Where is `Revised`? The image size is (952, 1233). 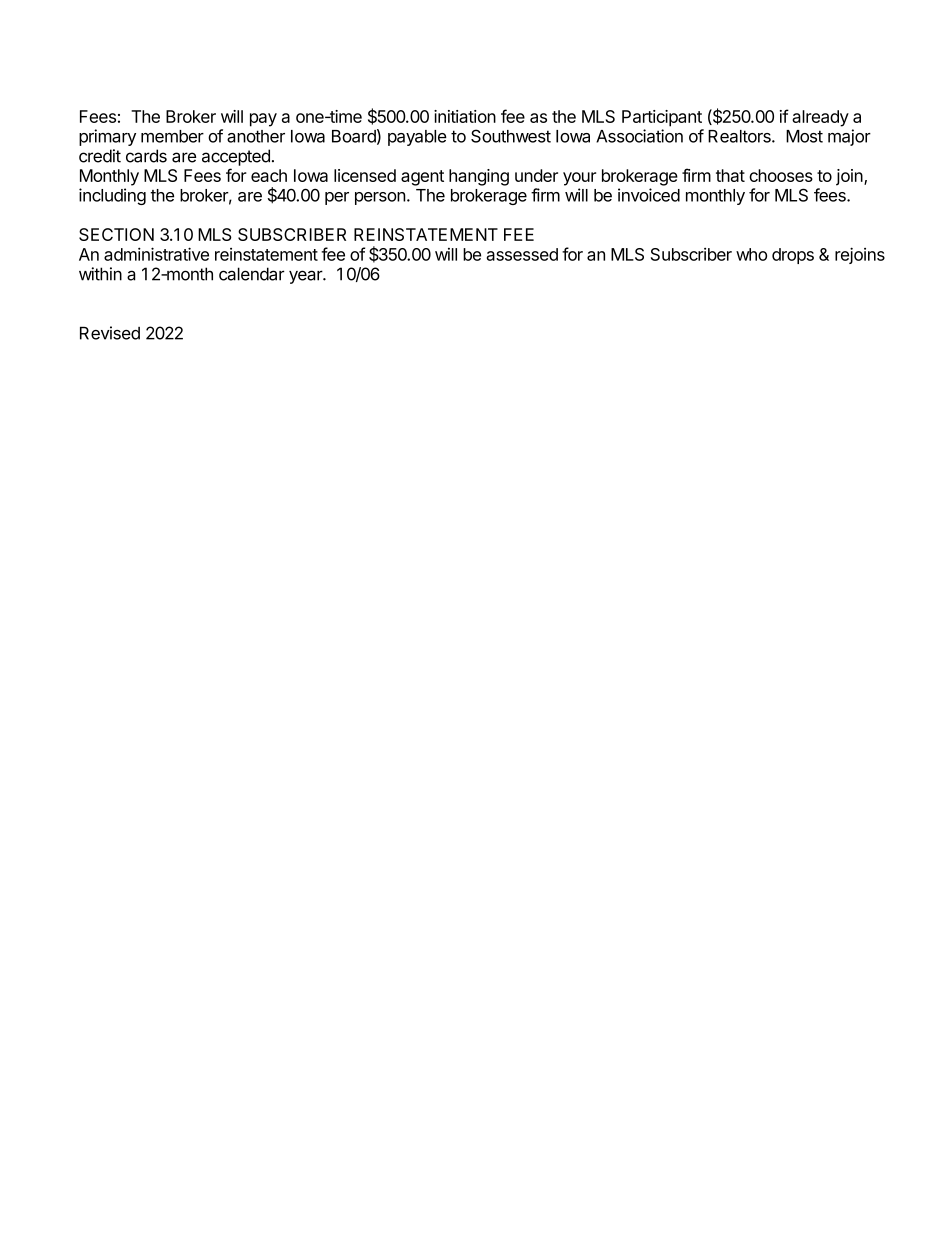 Revised is located at coordinates (110, 333).
